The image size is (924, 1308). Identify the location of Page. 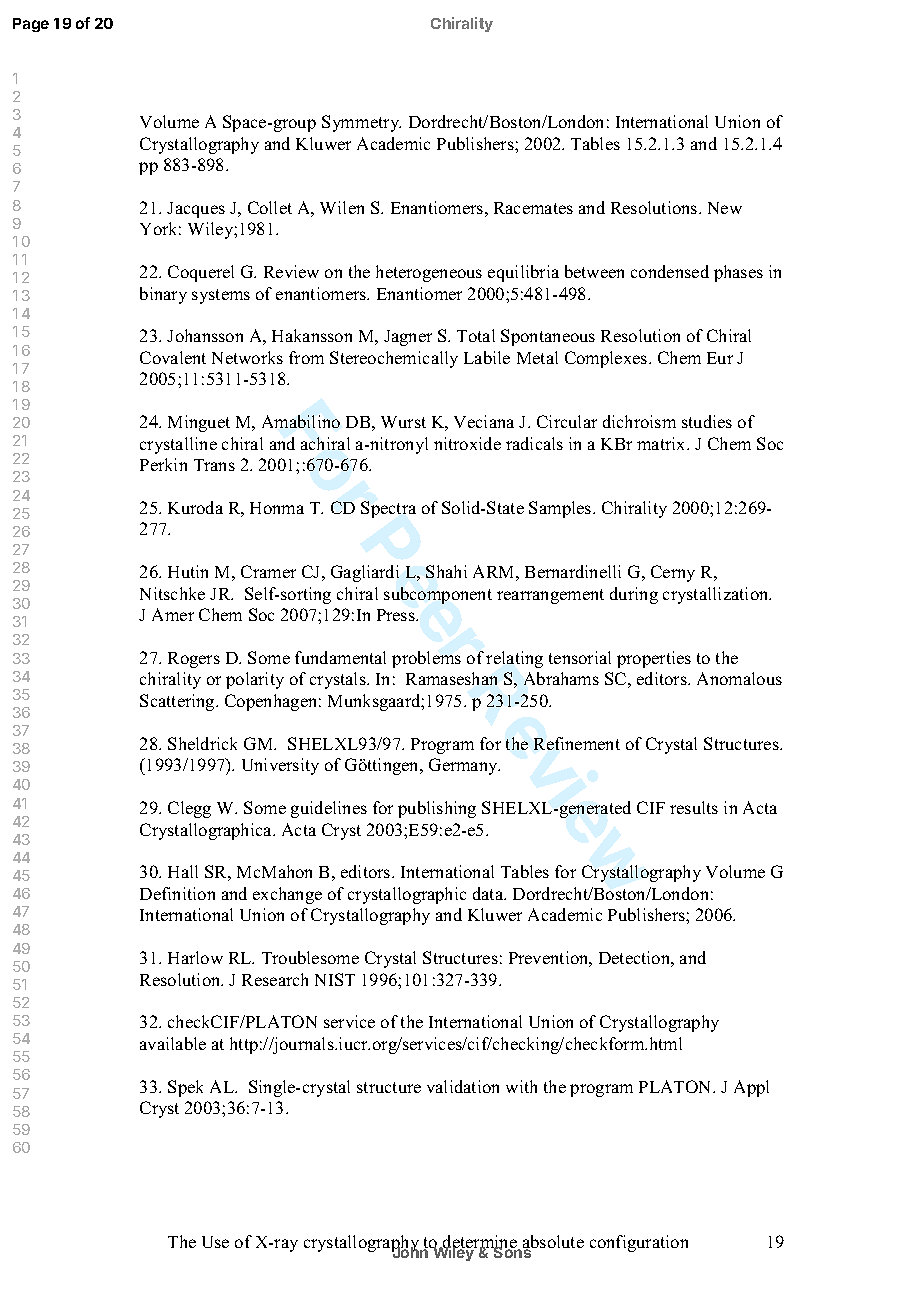
(31, 25).
